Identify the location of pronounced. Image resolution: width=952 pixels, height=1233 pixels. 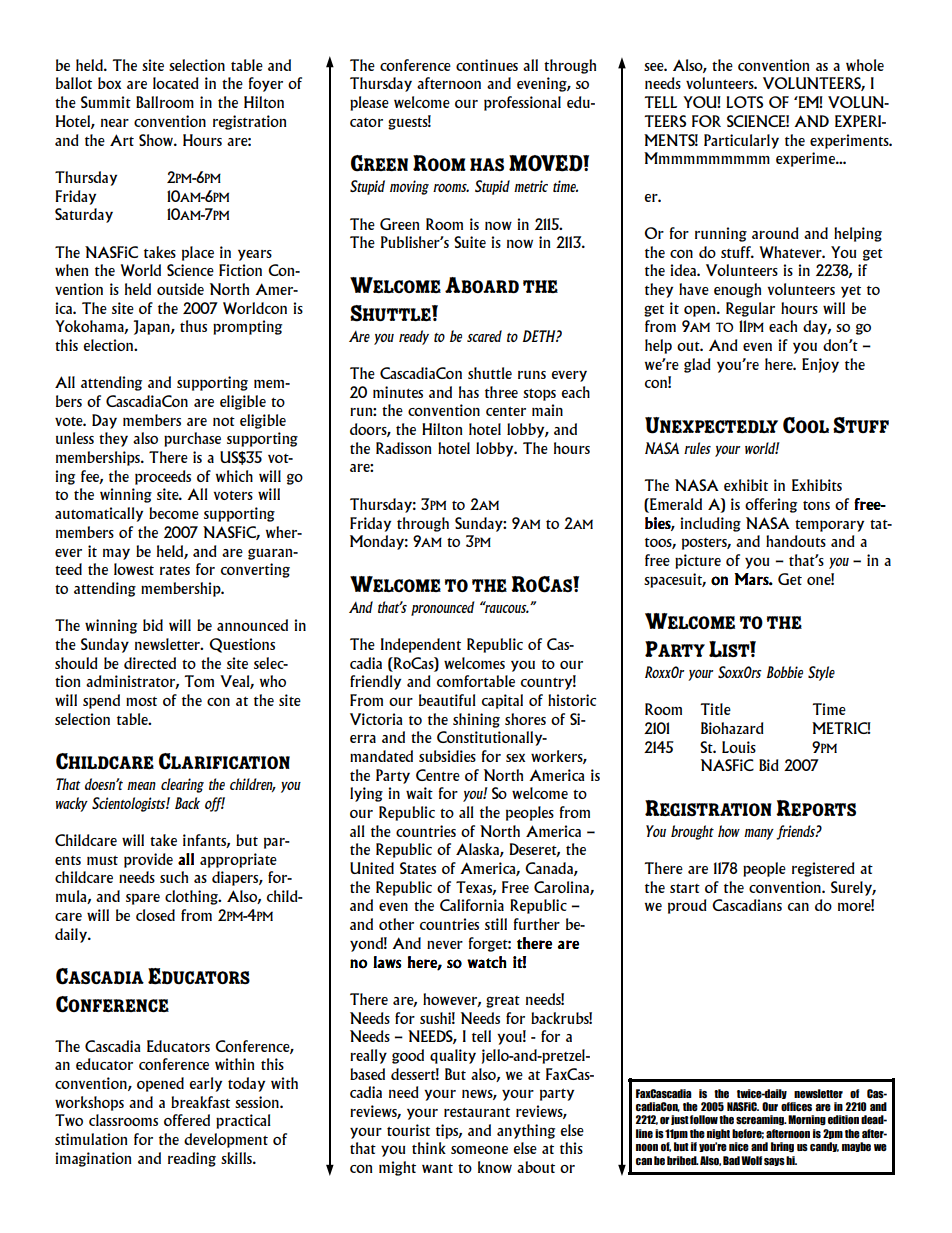
(443, 608).
